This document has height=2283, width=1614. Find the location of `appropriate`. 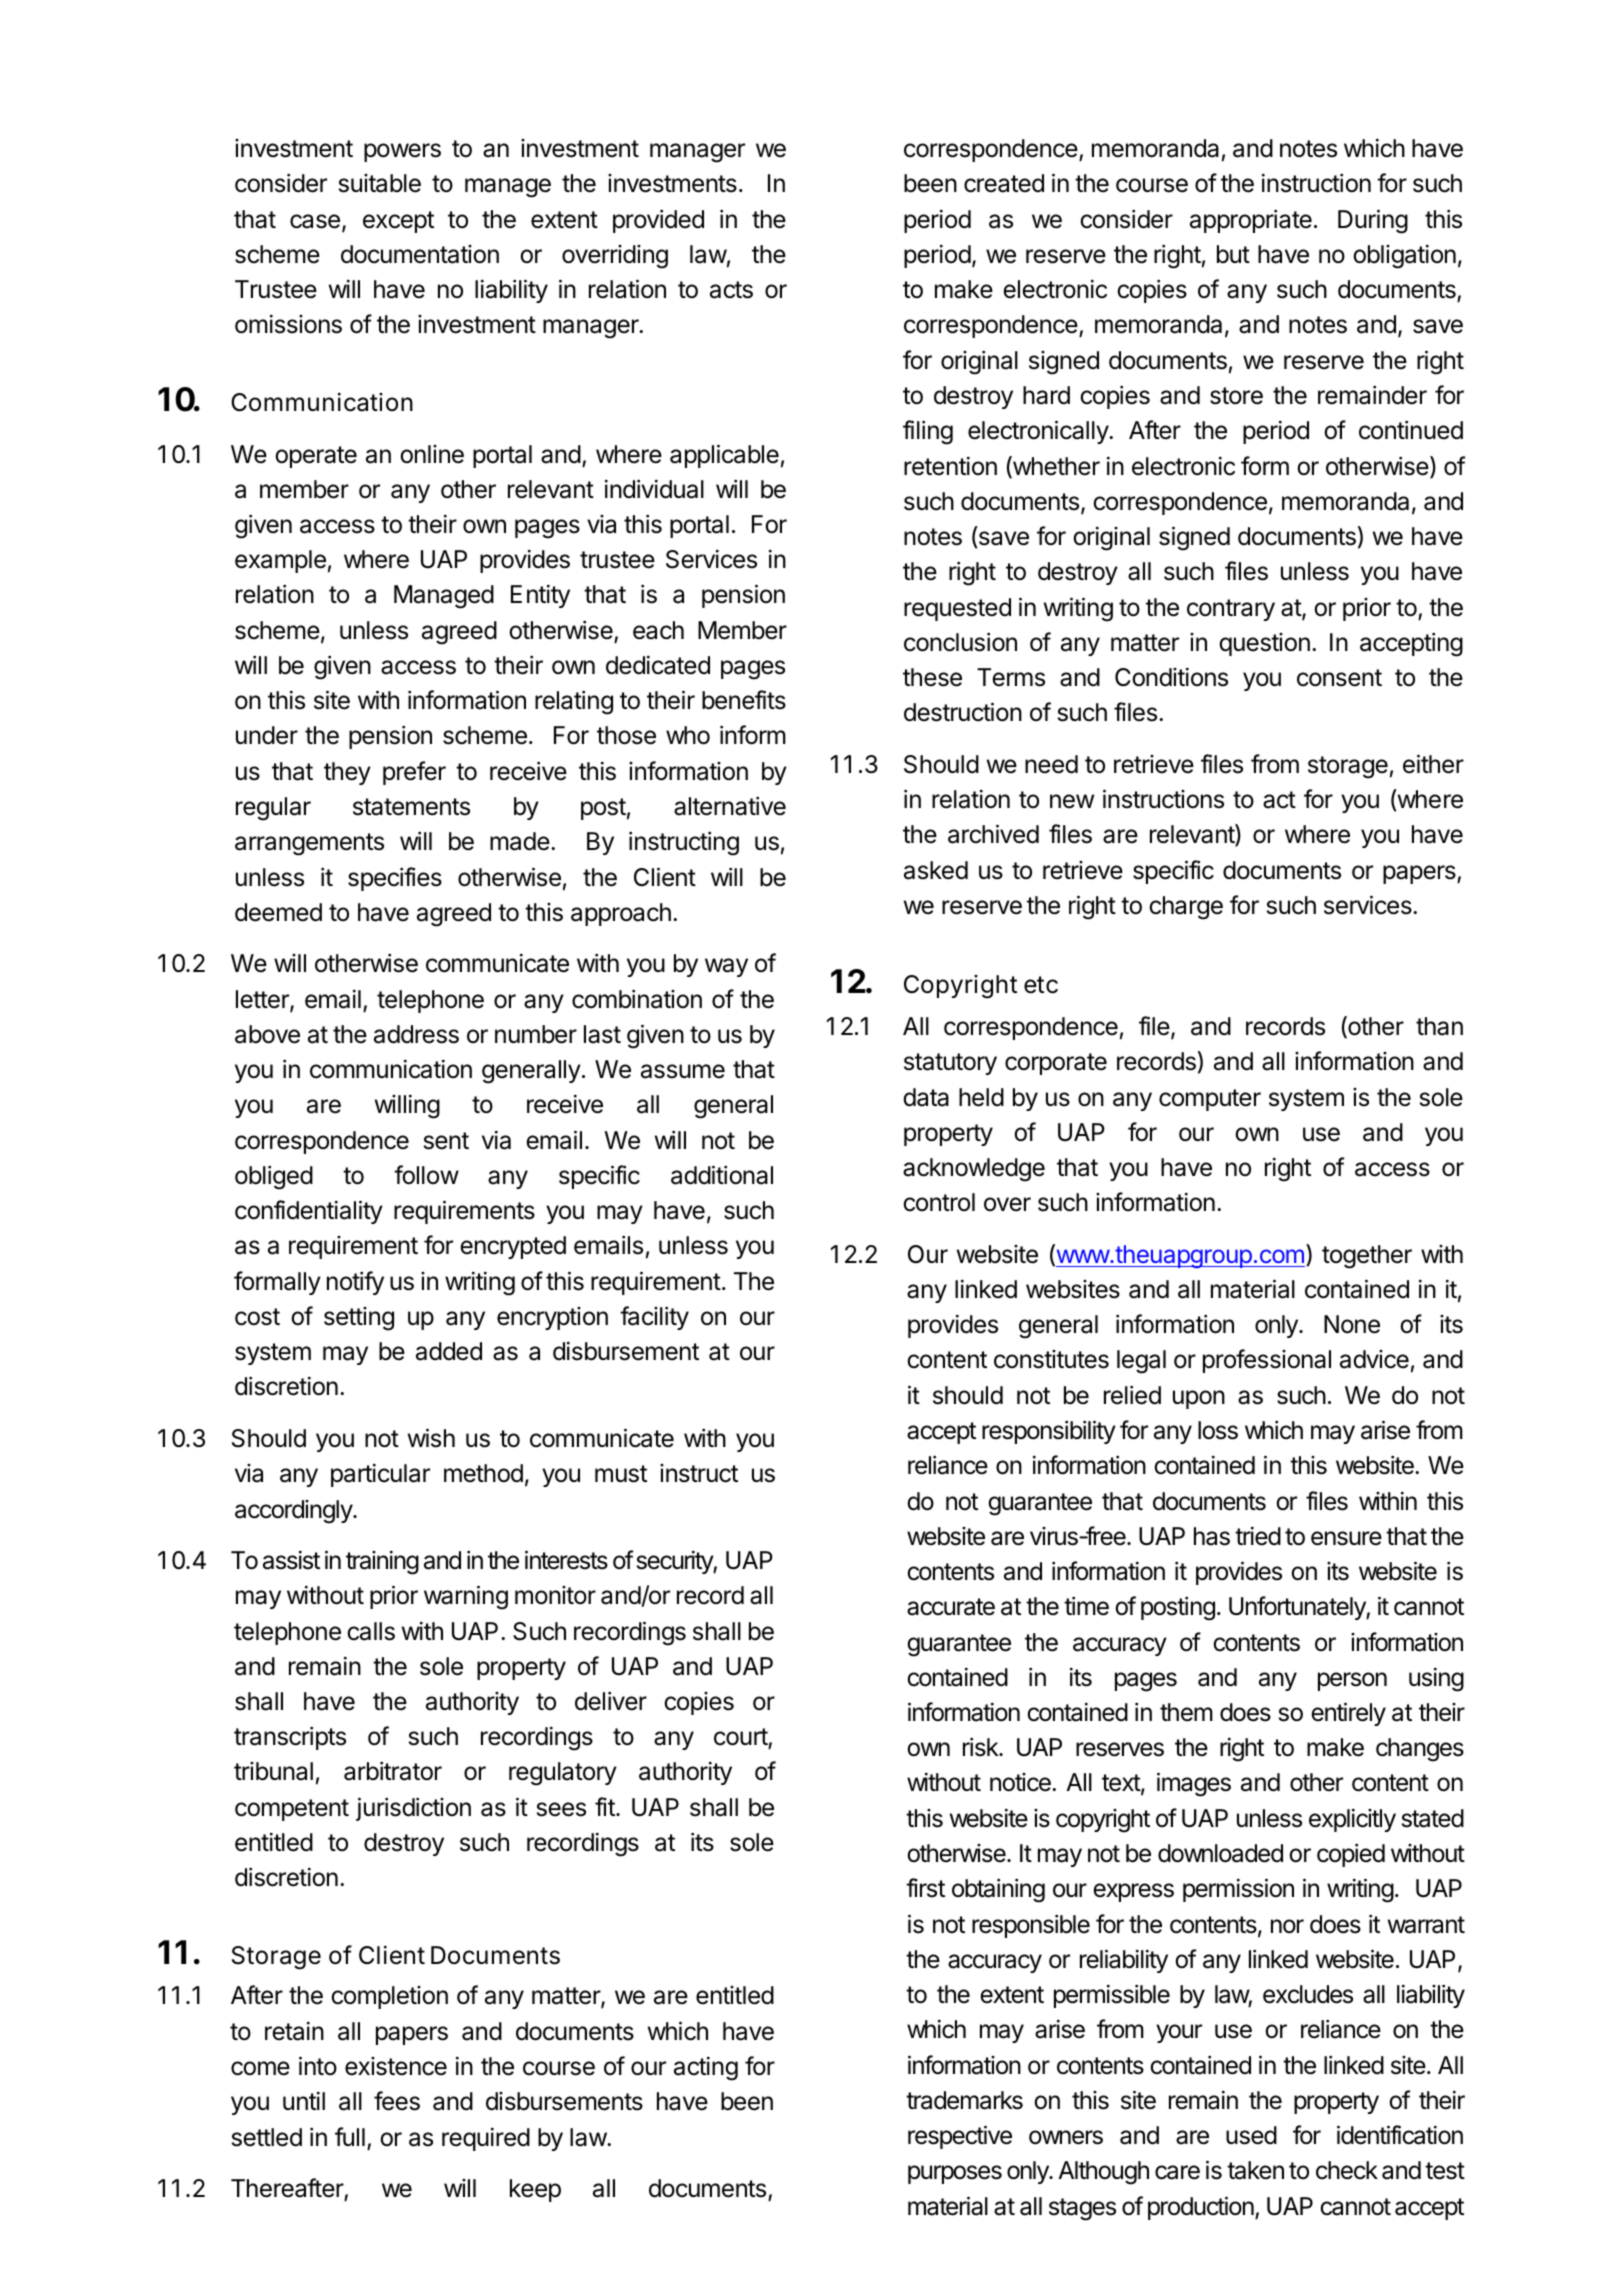

appropriate is located at coordinates (1251, 221).
